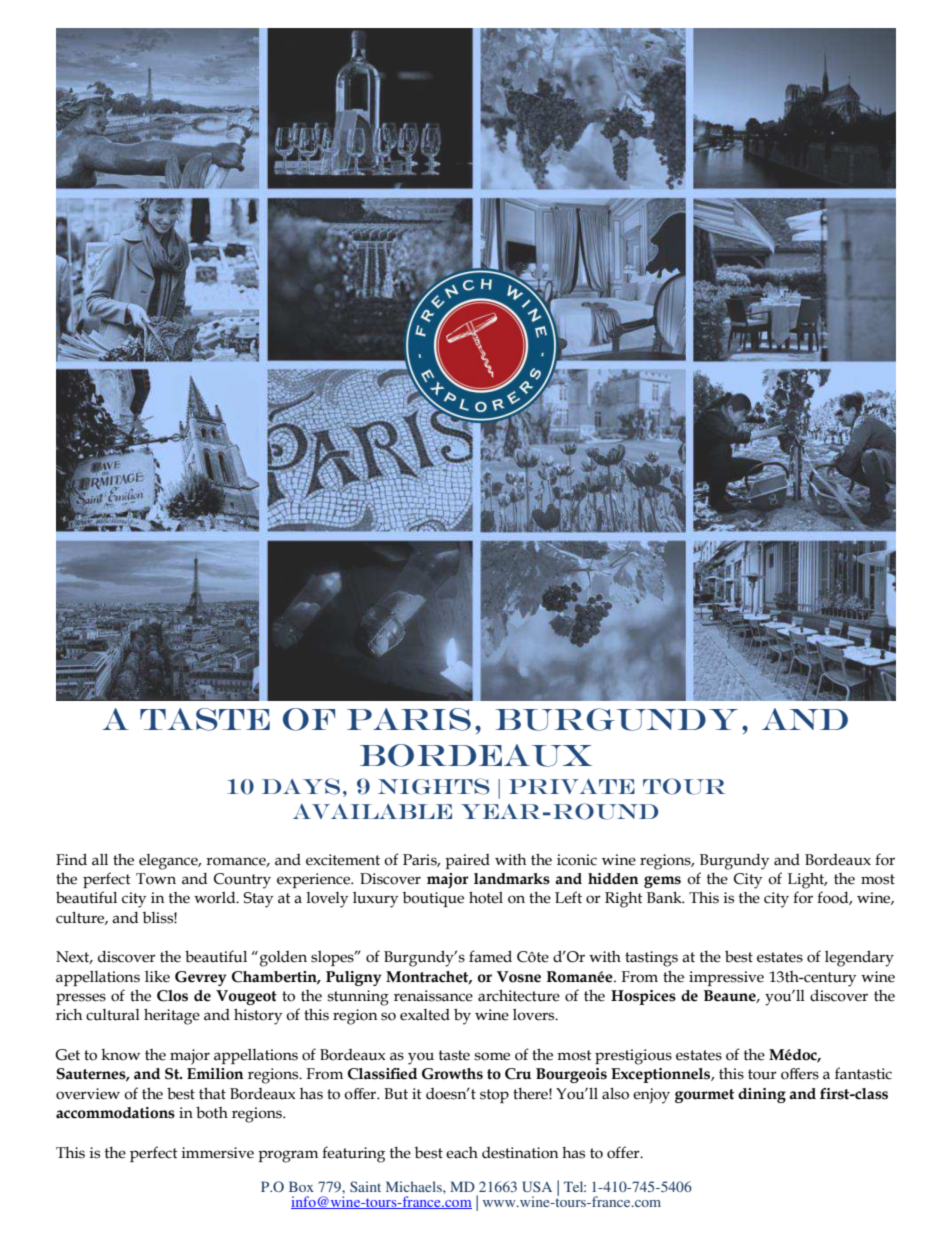 This document has width=952, height=1233. What do you see at coordinates (218, 1153) in the document?
I see `immersive` at bounding box center [218, 1153].
